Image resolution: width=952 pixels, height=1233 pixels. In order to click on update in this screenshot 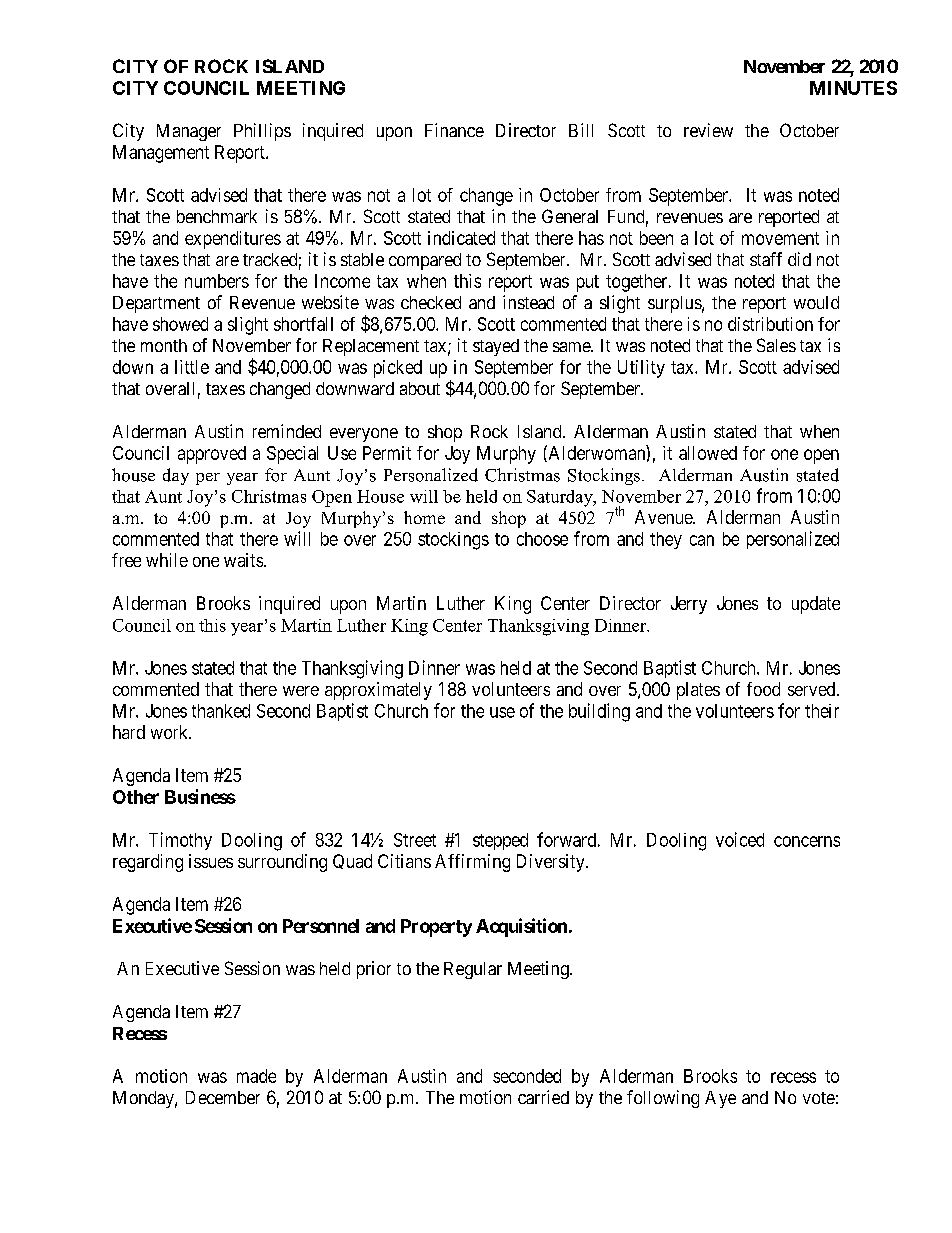, I will do `click(816, 605)`.
